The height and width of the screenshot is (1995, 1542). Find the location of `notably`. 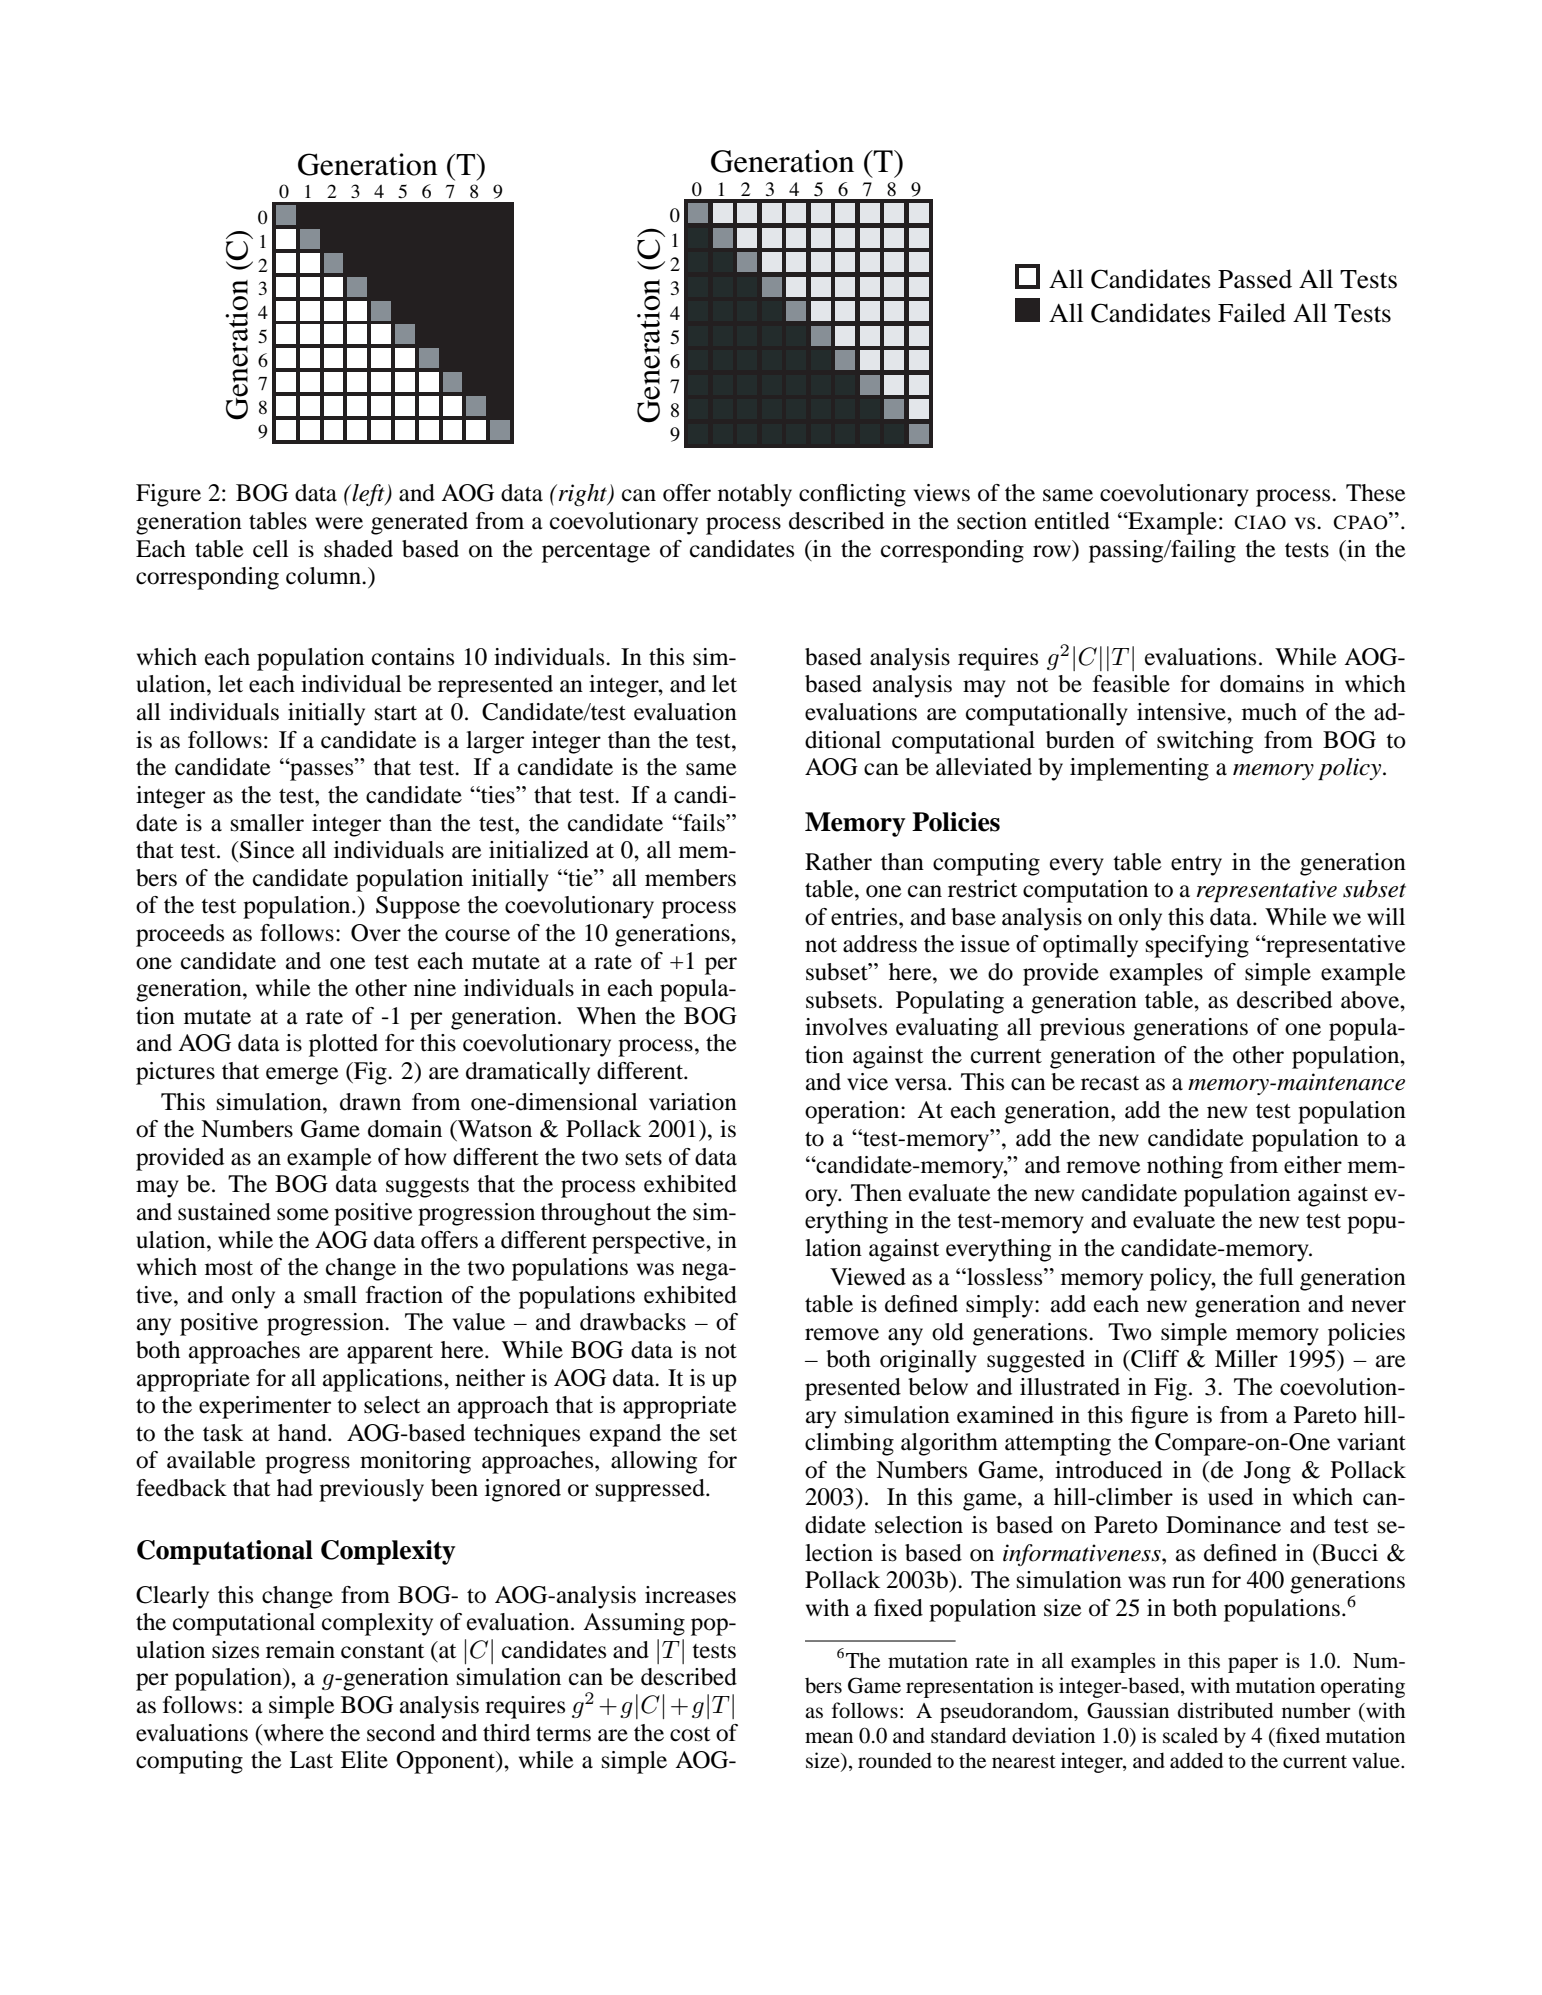

notably is located at coordinates (755, 495).
